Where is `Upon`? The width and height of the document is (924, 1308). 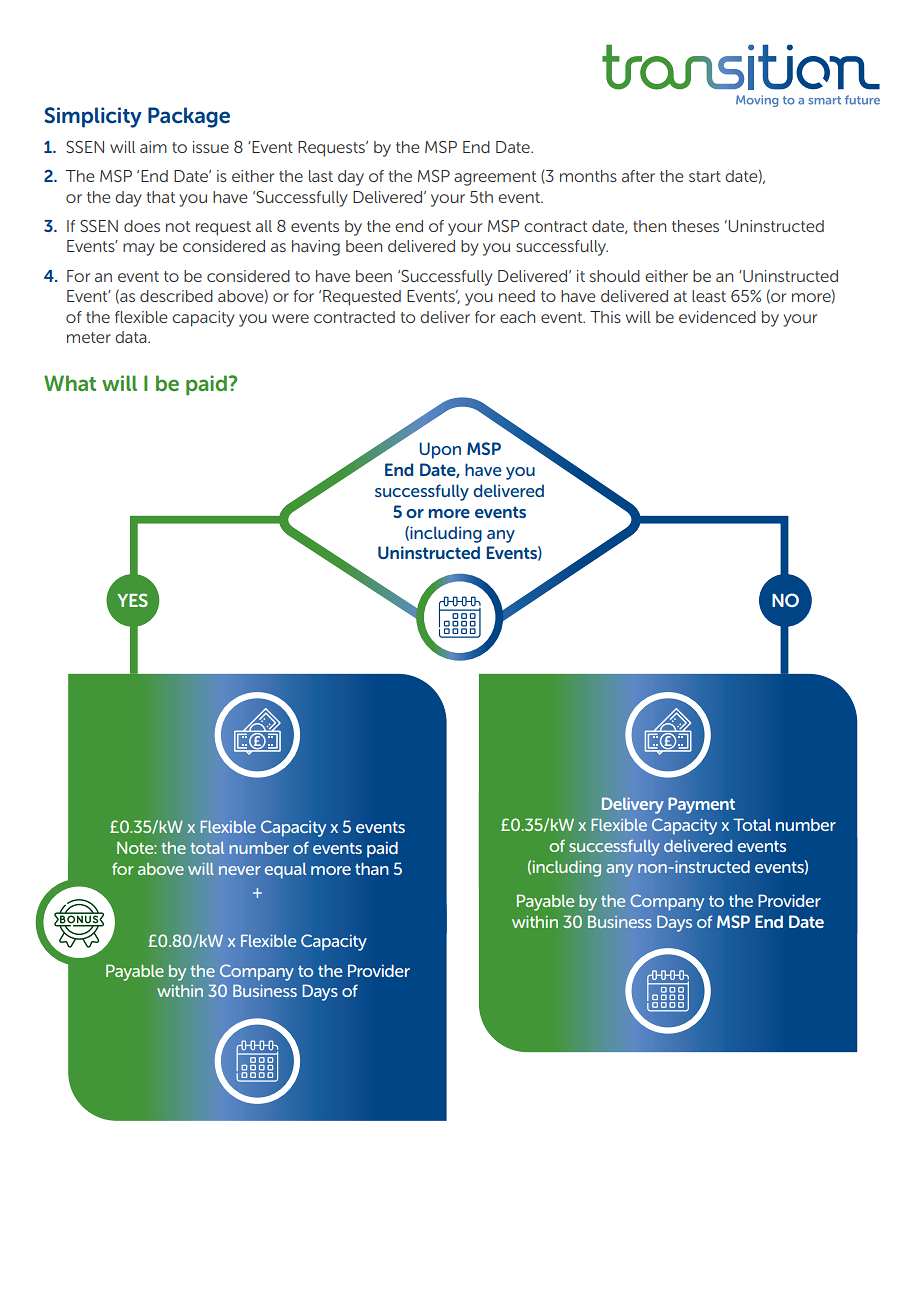
Upon is located at coordinates (440, 450).
